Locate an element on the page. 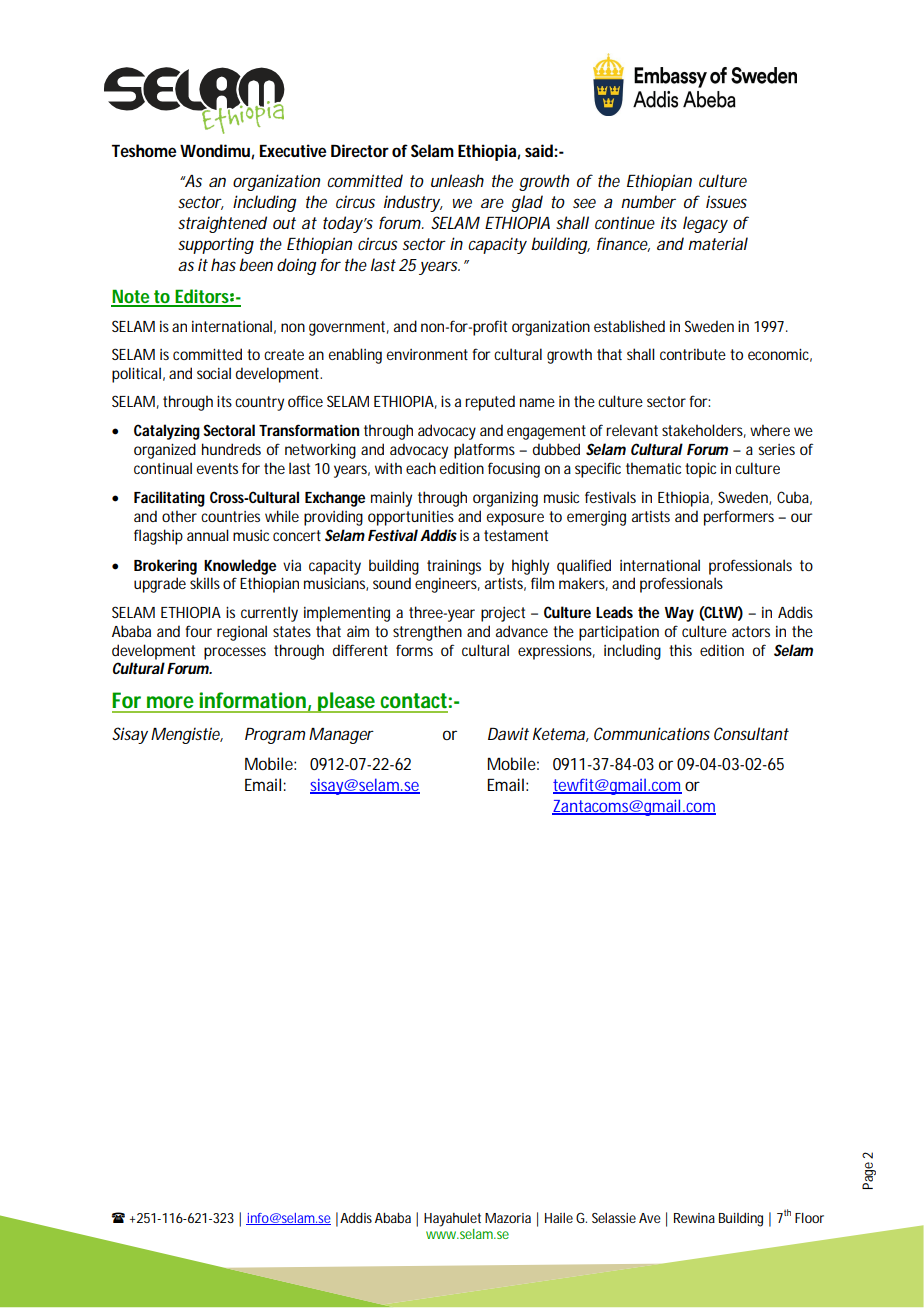 This document has width=924, height=1308. processes is located at coordinates (235, 653).
